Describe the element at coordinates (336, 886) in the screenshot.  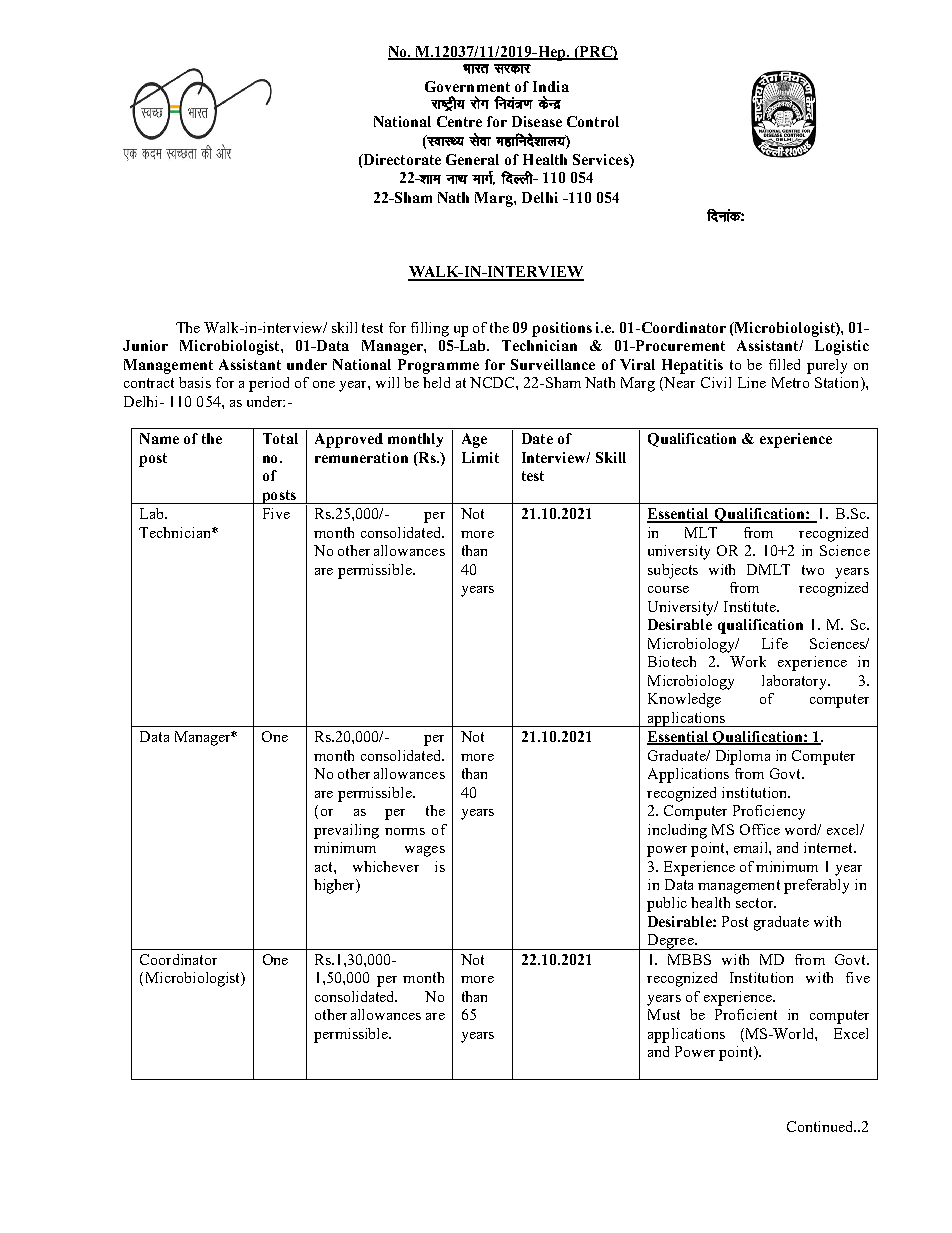
I see `higher` at that location.
